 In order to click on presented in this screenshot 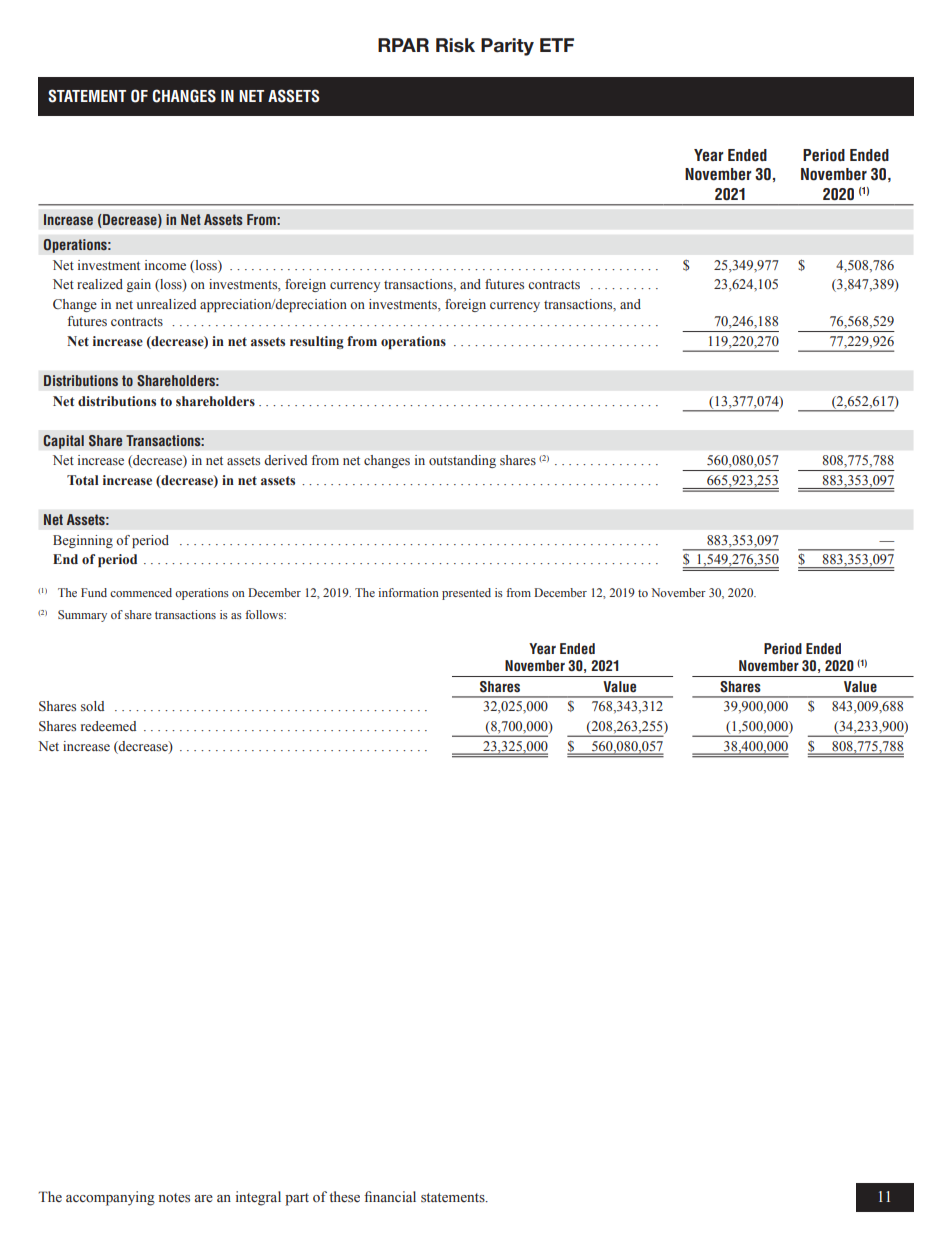, I will do `click(466, 594)`.
